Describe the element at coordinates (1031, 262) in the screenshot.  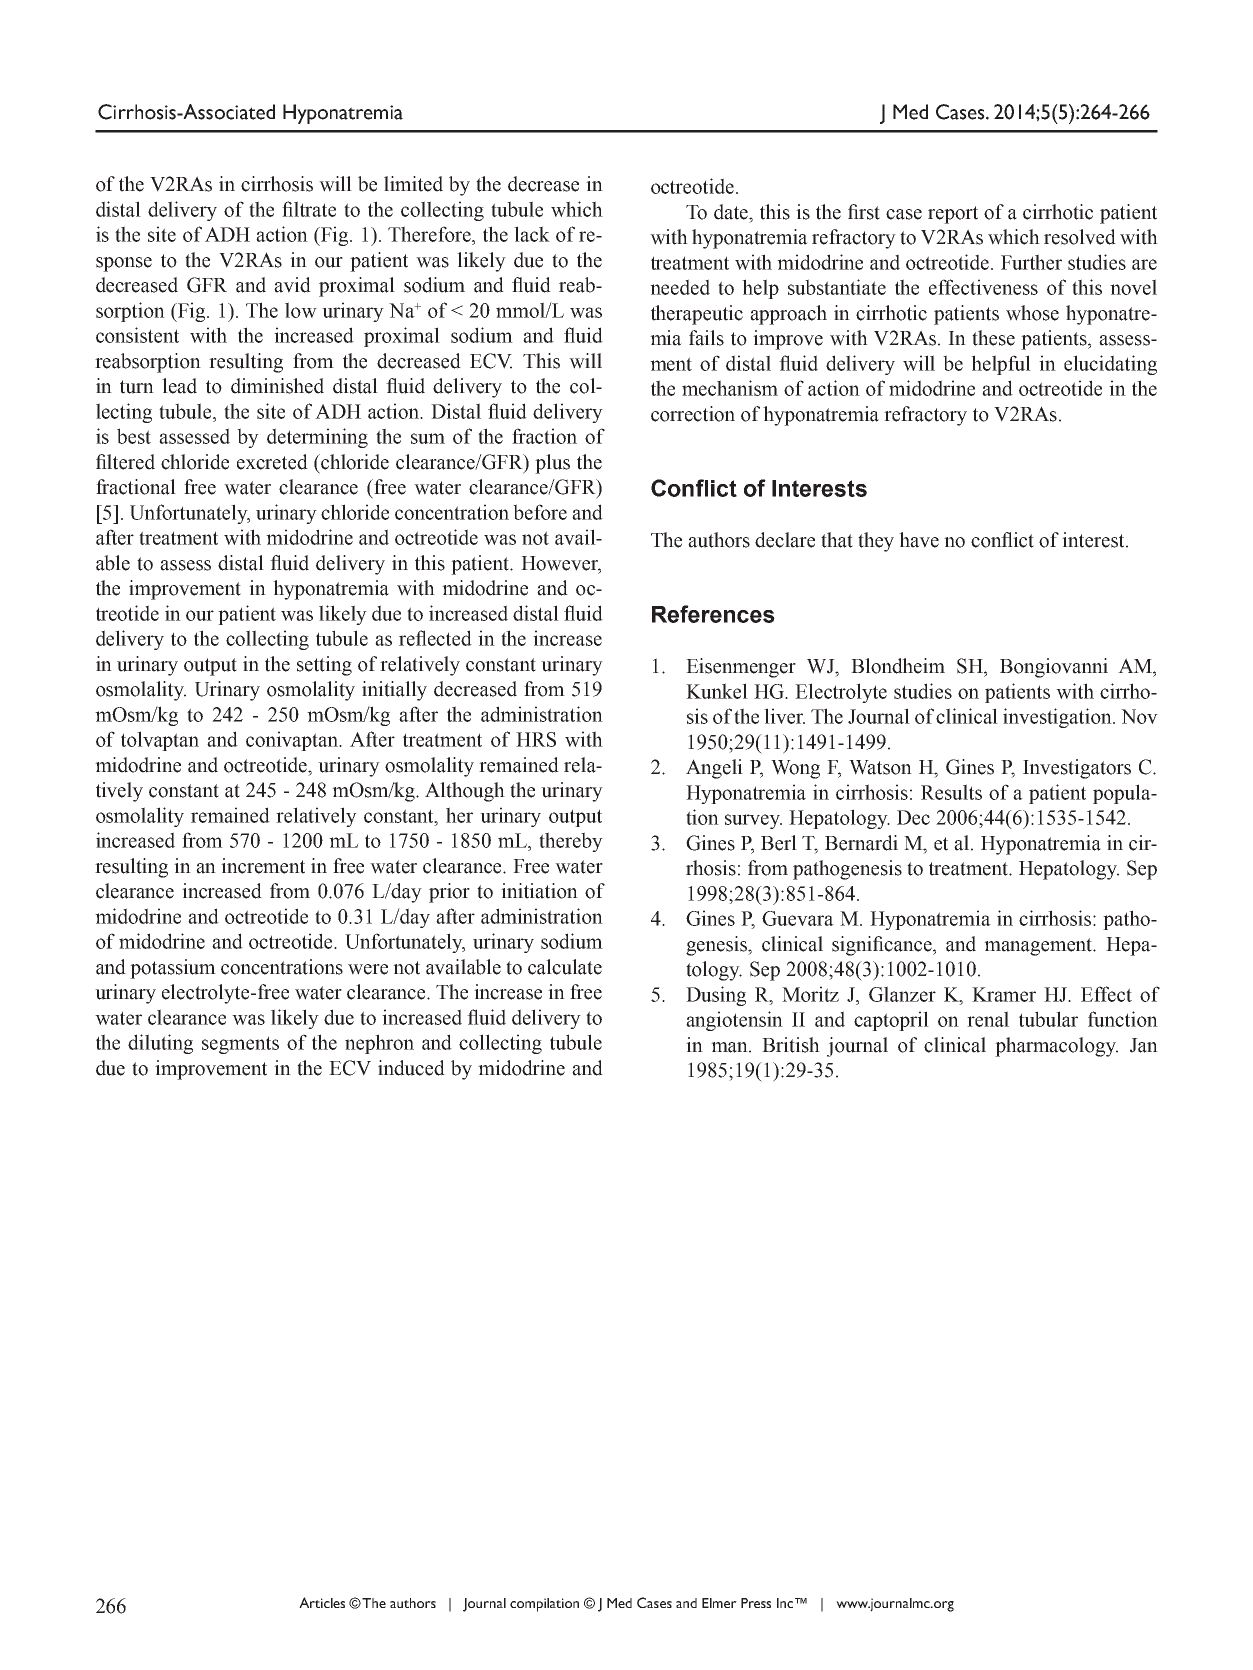
I see `Further` at that location.
